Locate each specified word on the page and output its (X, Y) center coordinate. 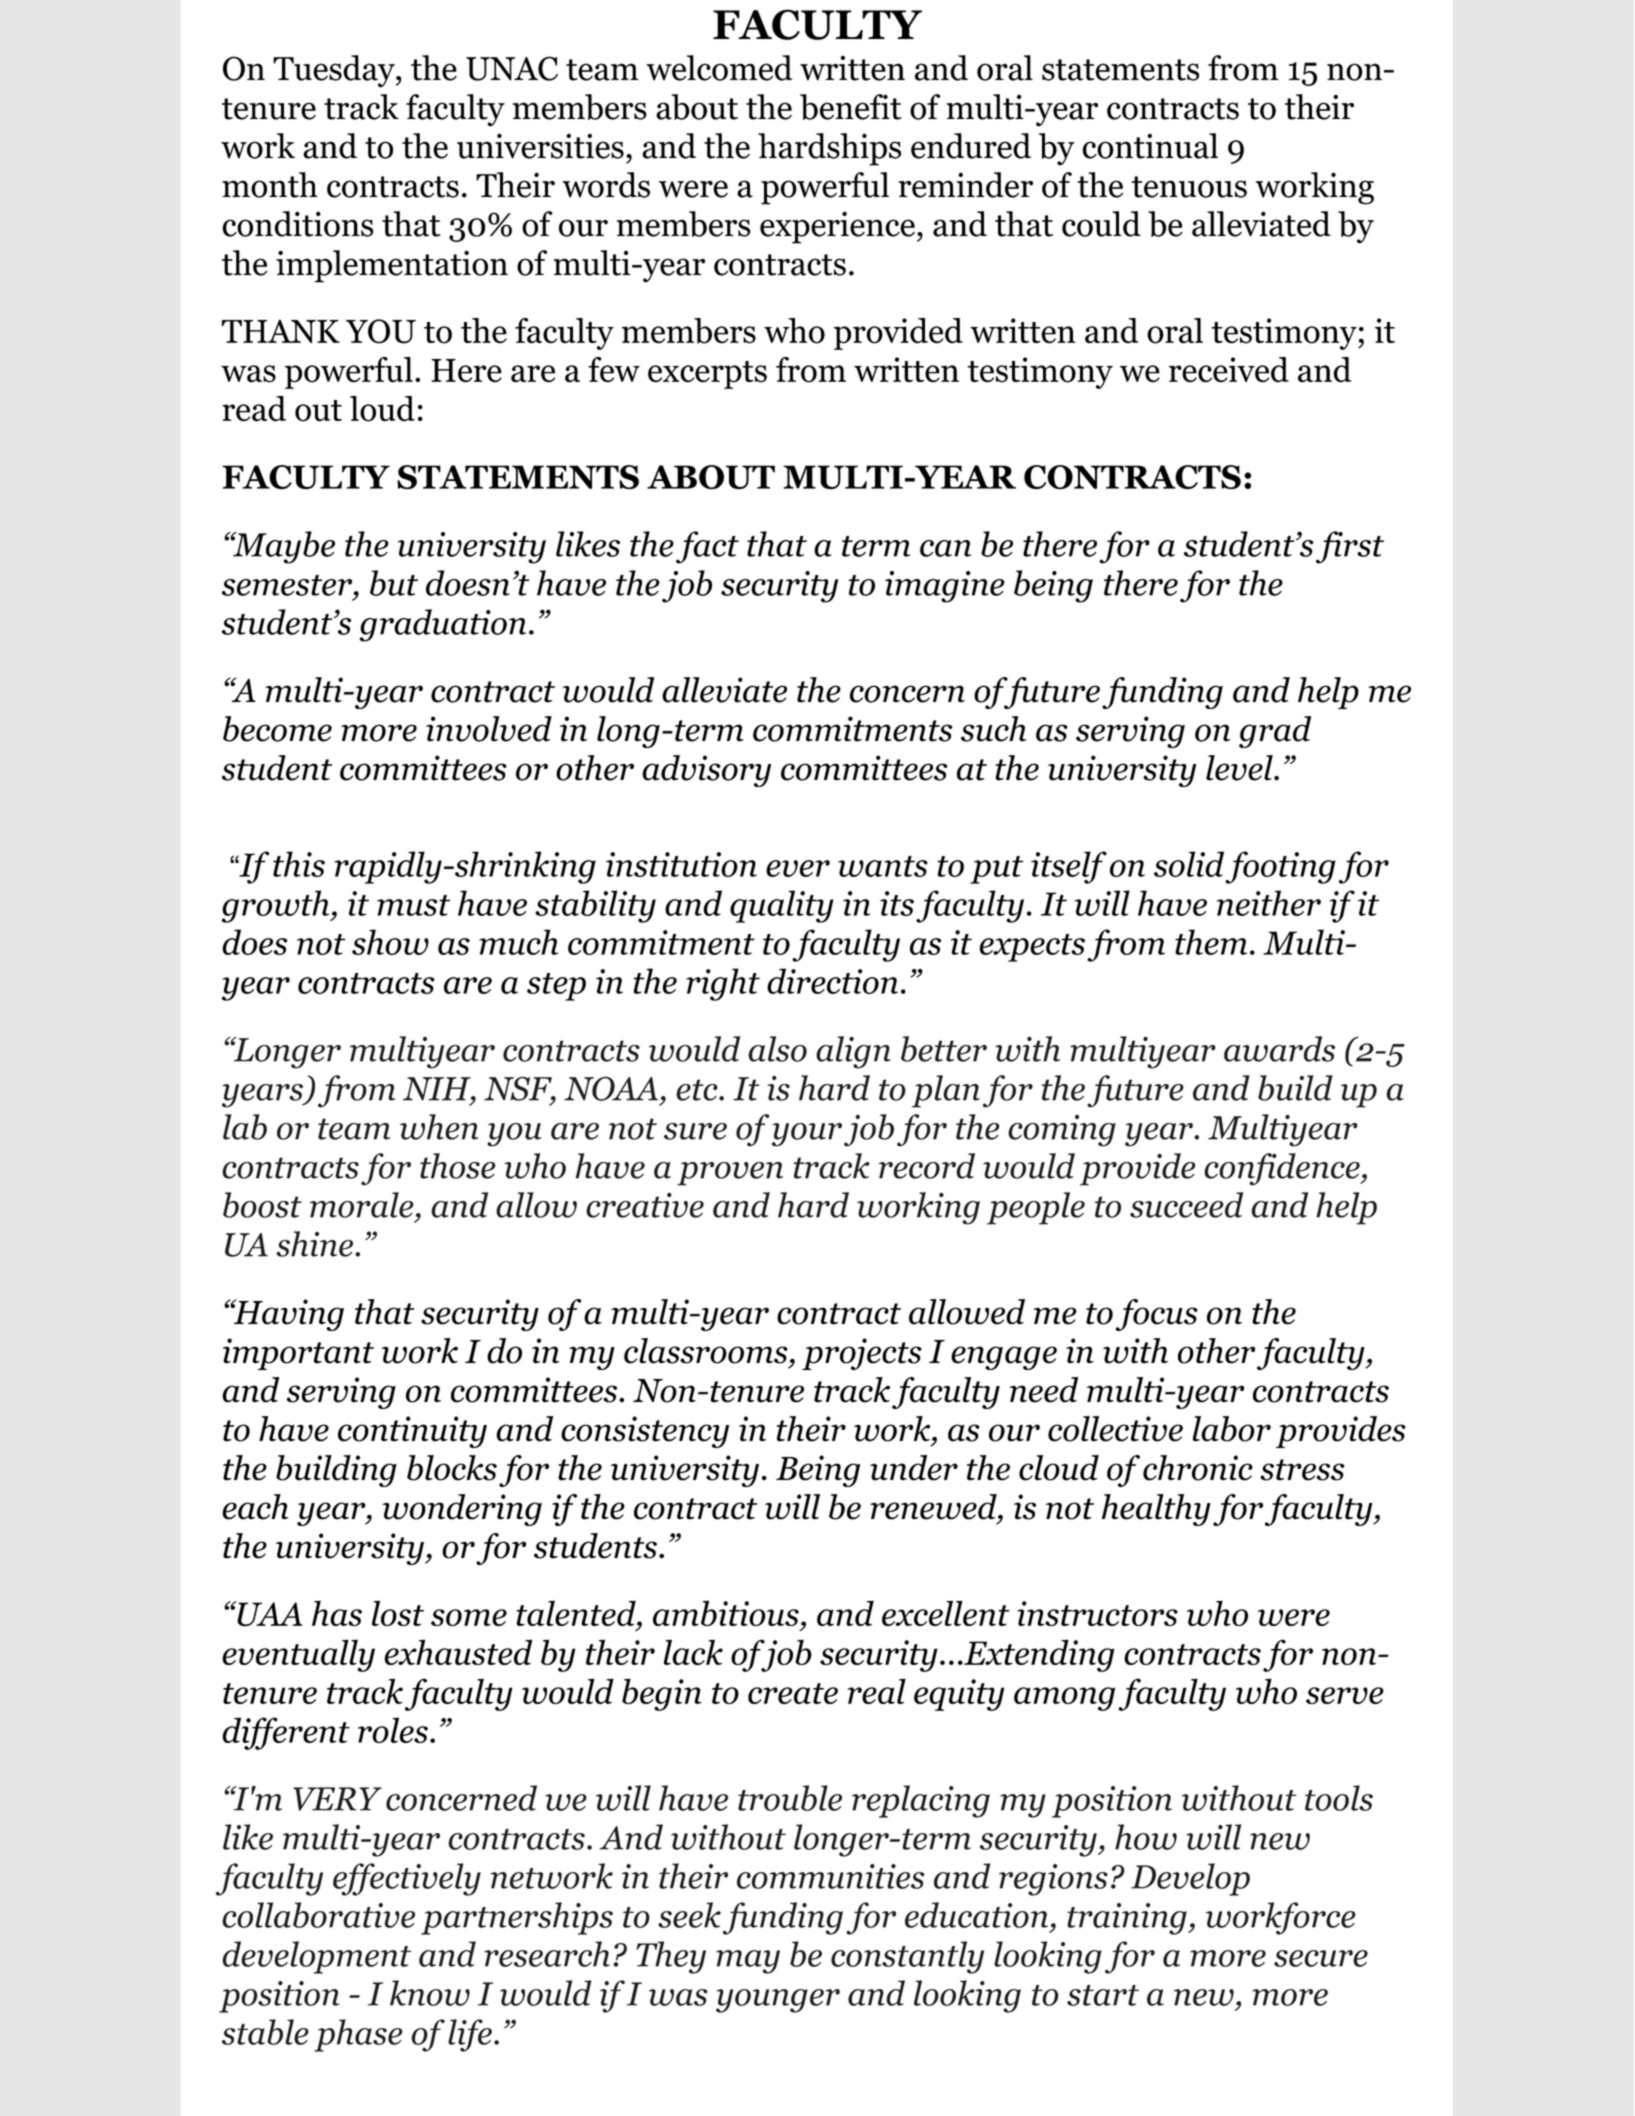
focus (1157, 1315)
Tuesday (335, 71)
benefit (851, 107)
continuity (412, 1432)
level (1240, 768)
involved (489, 729)
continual (1150, 146)
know (430, 1993)
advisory (706, 771)
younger (778, 2001)
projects (862, 1354)
